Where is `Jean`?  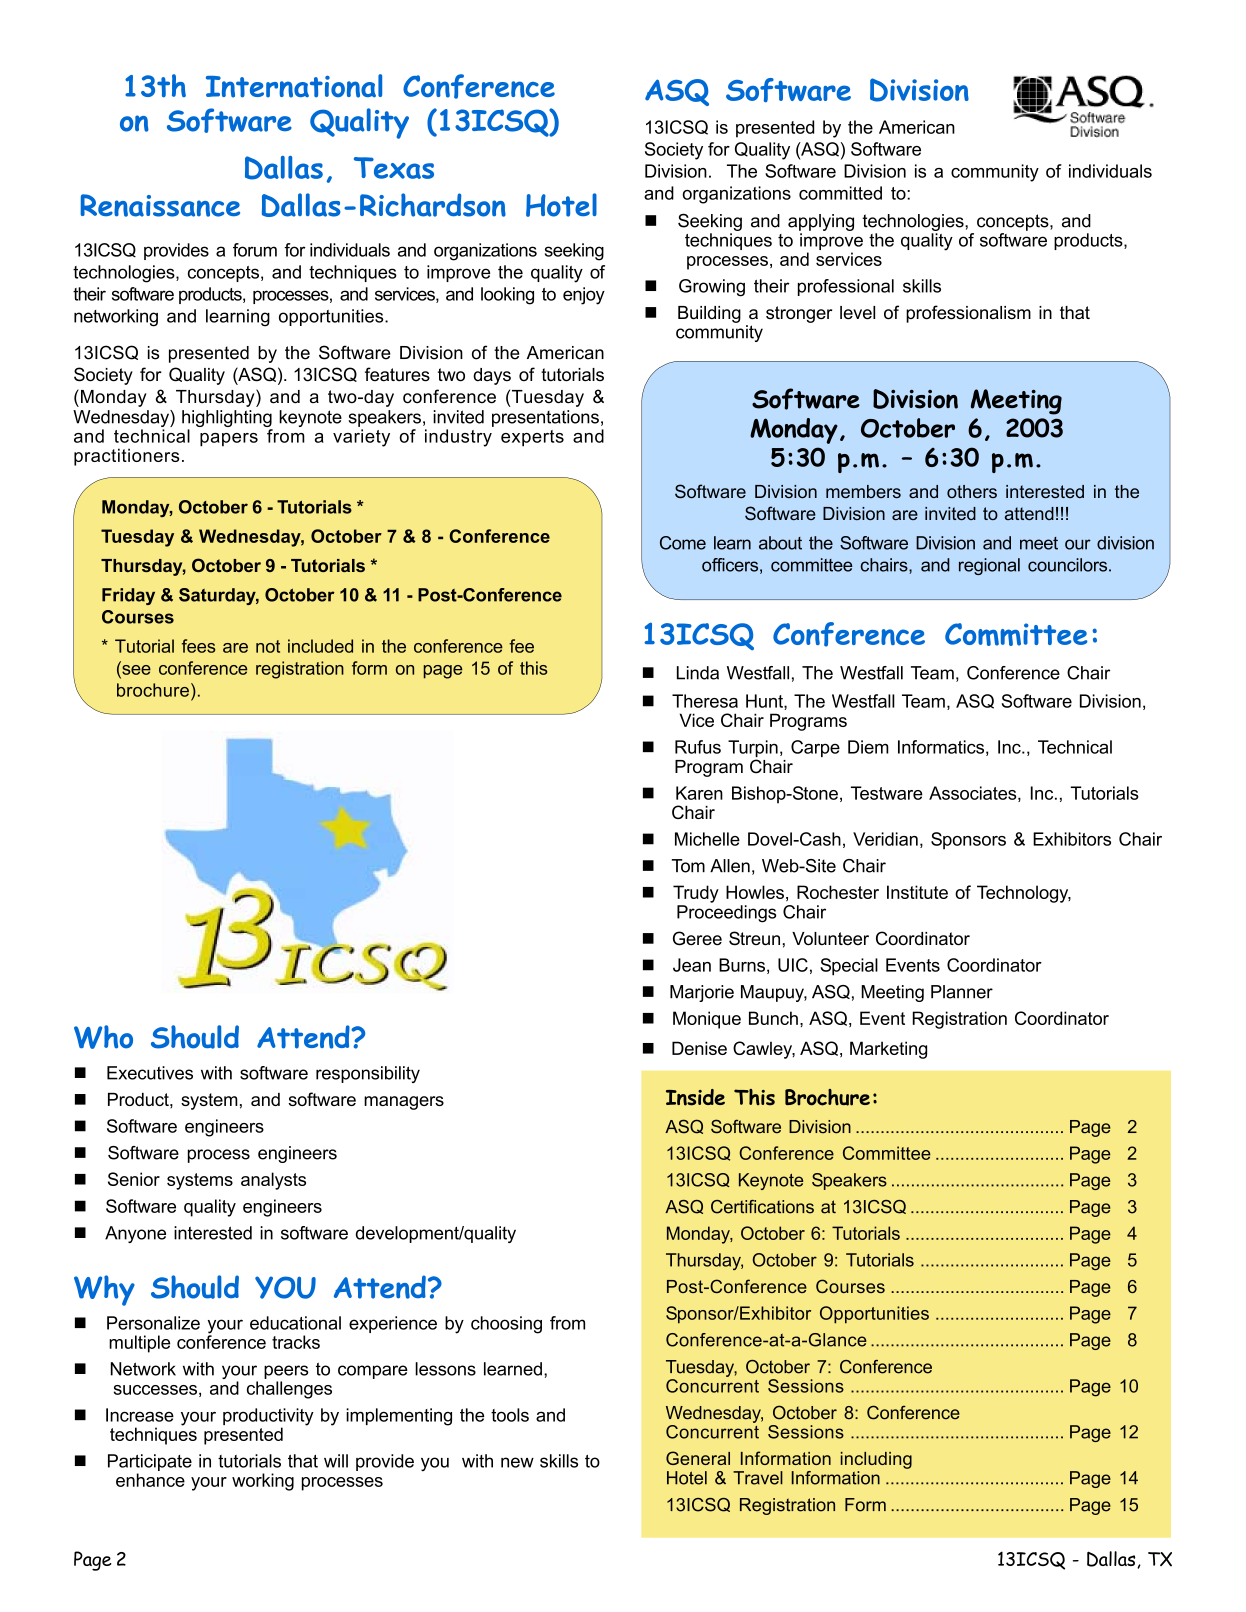
Jean is located at coordinates (692, 965).
